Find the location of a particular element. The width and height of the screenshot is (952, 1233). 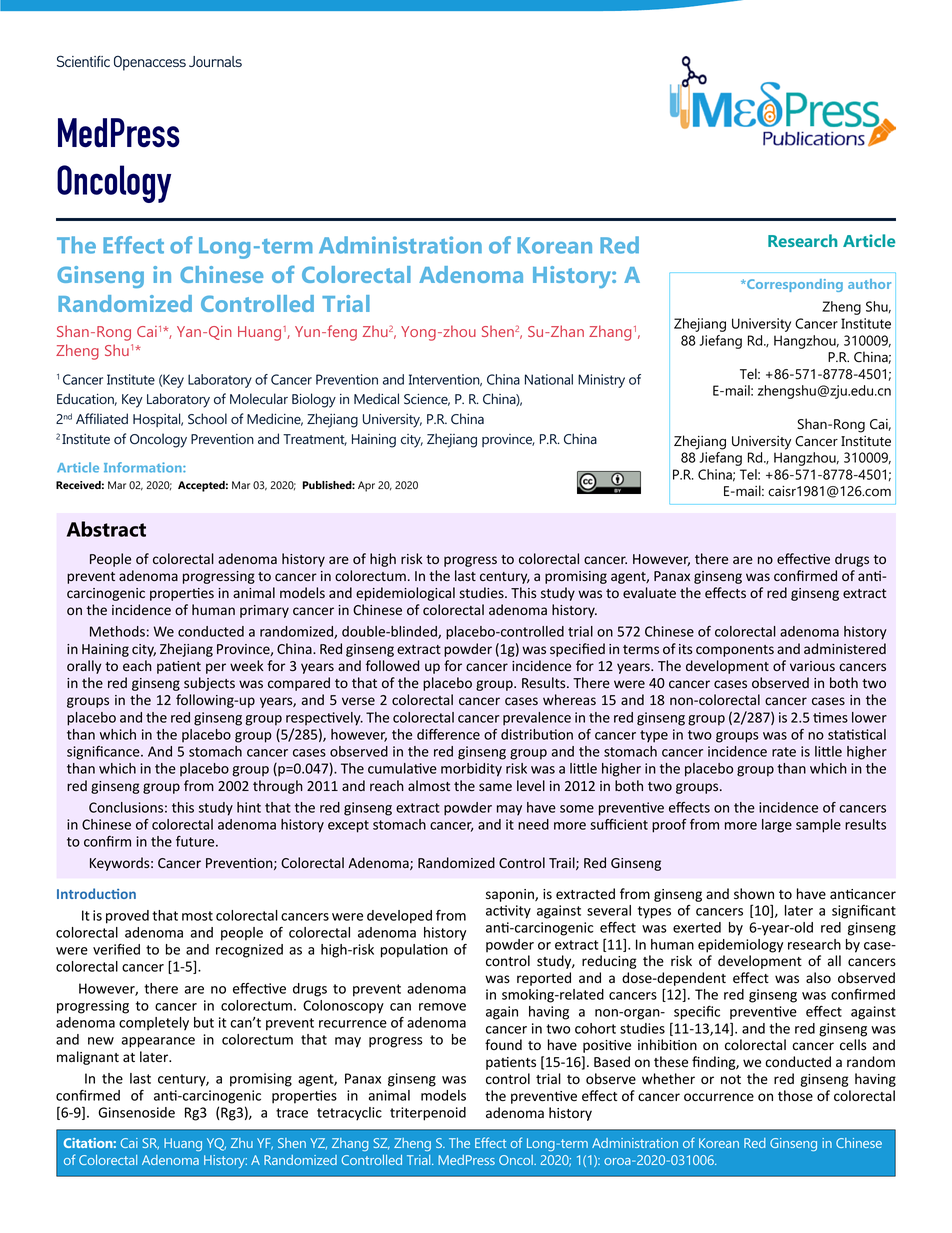

Methods is located at coordinates (117, 631).
